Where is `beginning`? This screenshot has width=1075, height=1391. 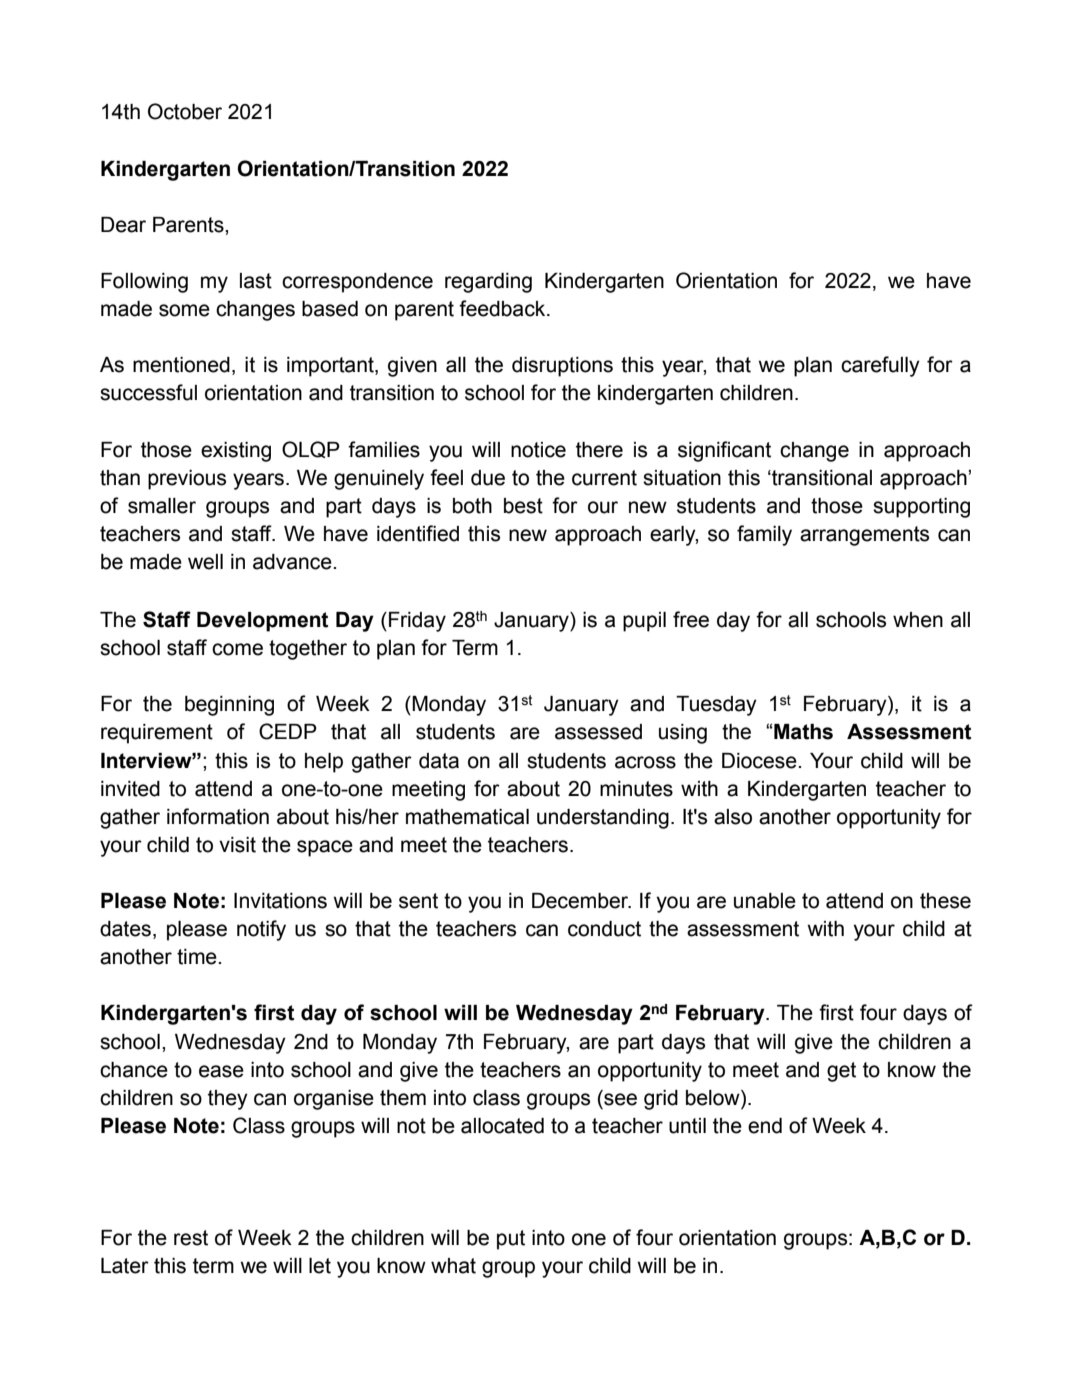 beginning is located at coordinates (229, 706).
